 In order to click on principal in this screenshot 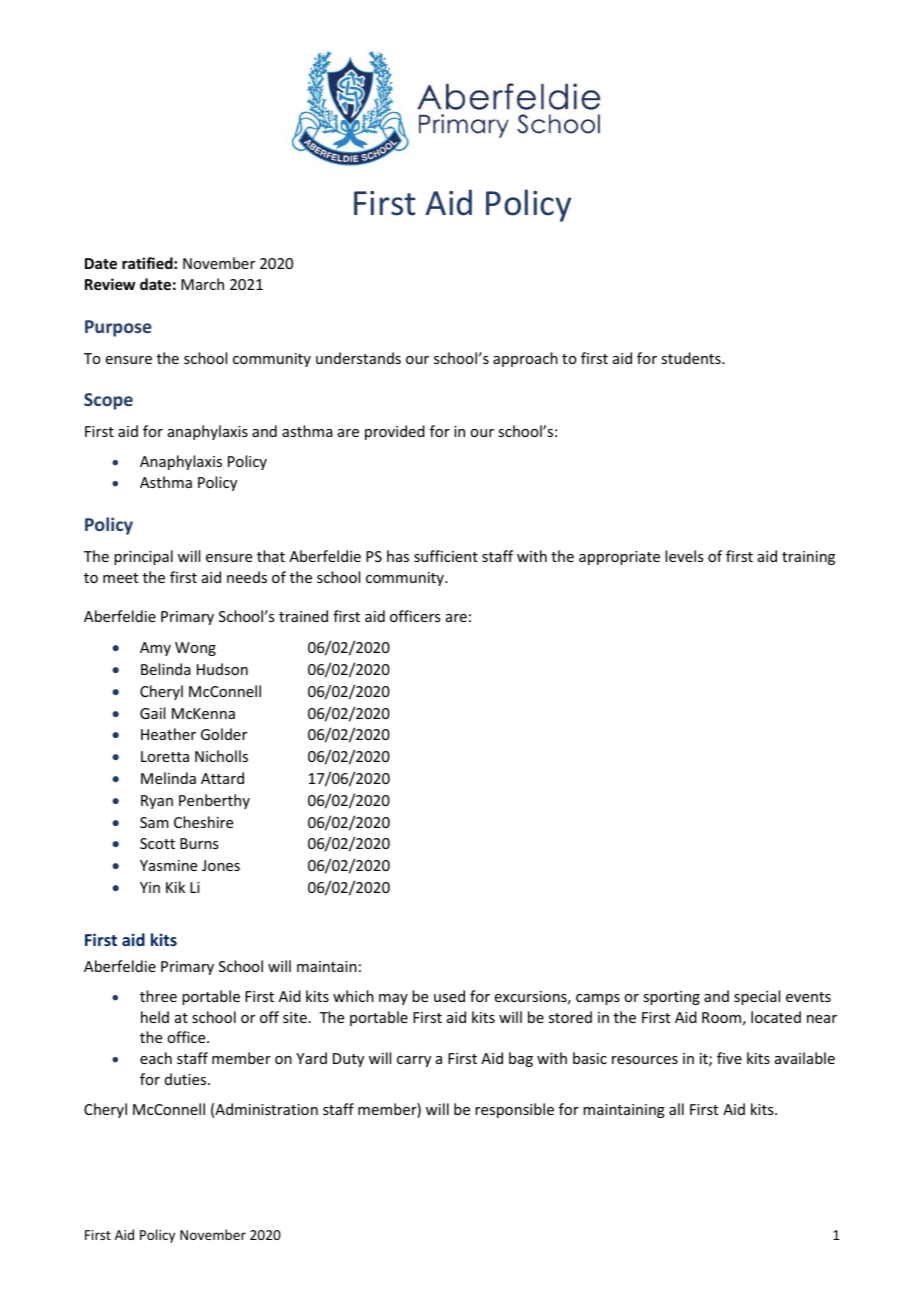, I will do `click(143, 557)`.
